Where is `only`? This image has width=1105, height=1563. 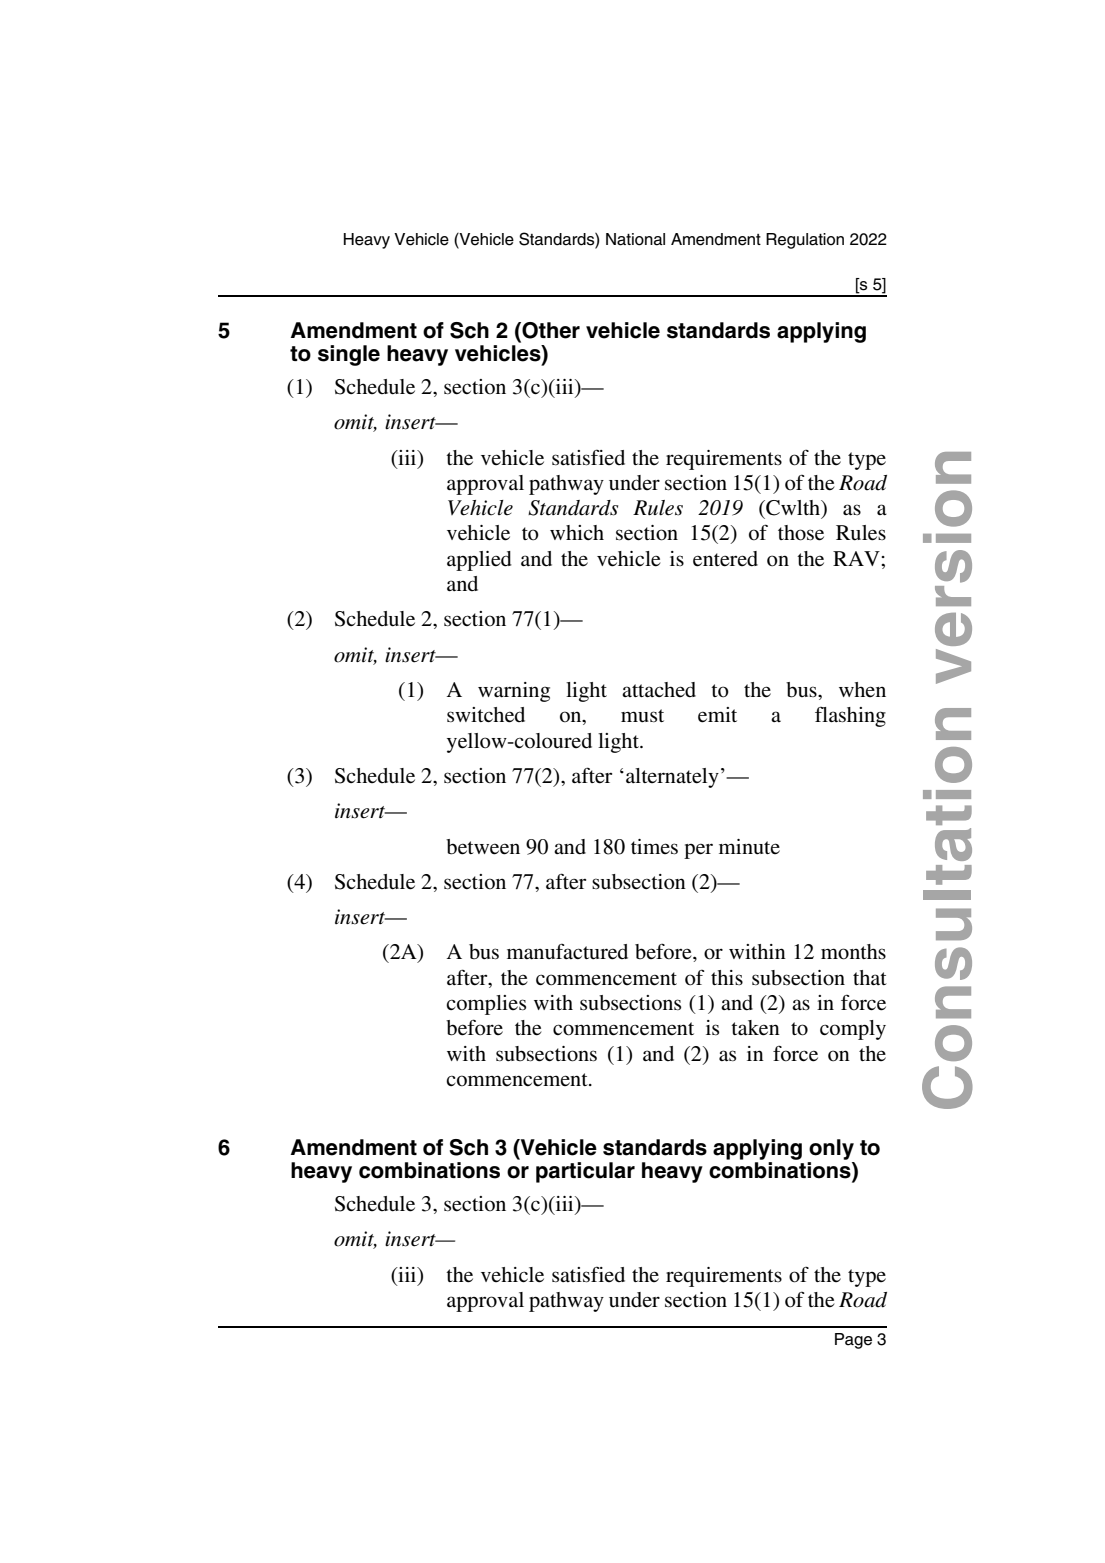
only is located at coordinates (831, 1149).
